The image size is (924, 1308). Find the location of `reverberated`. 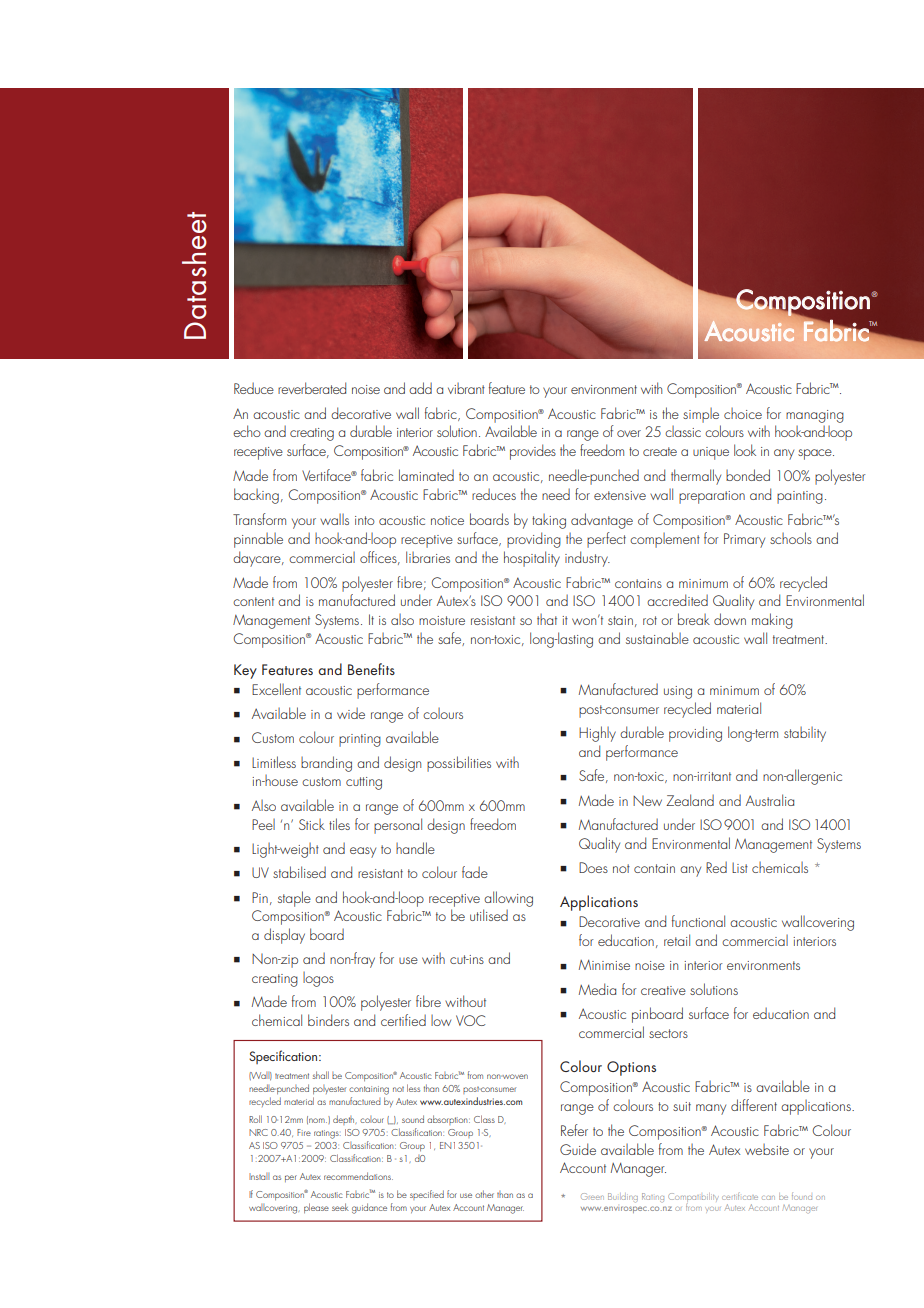

reverberated is located at coordinates (312, 388).
